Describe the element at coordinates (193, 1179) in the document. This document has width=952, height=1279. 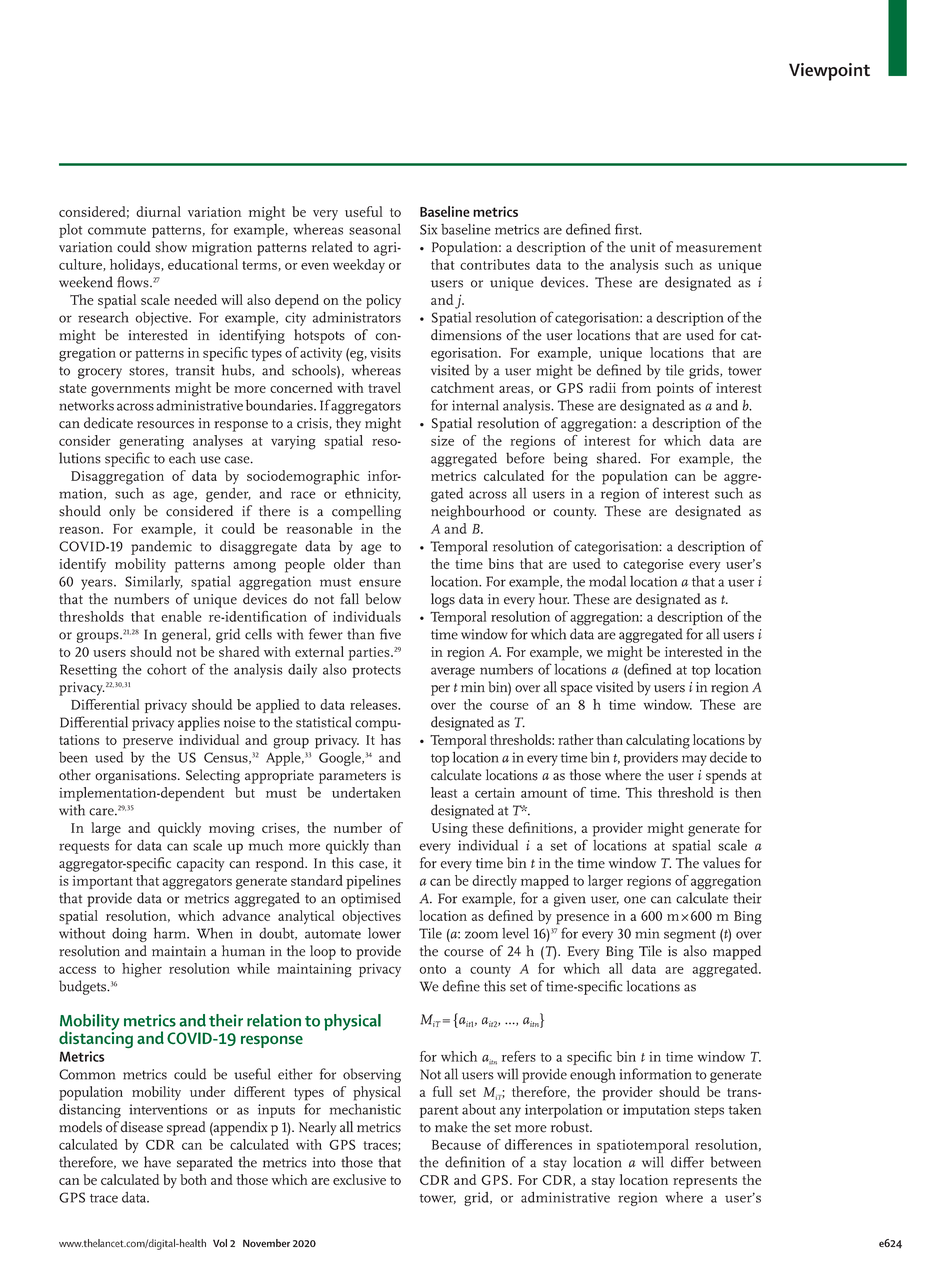
I see `both` at that location.
